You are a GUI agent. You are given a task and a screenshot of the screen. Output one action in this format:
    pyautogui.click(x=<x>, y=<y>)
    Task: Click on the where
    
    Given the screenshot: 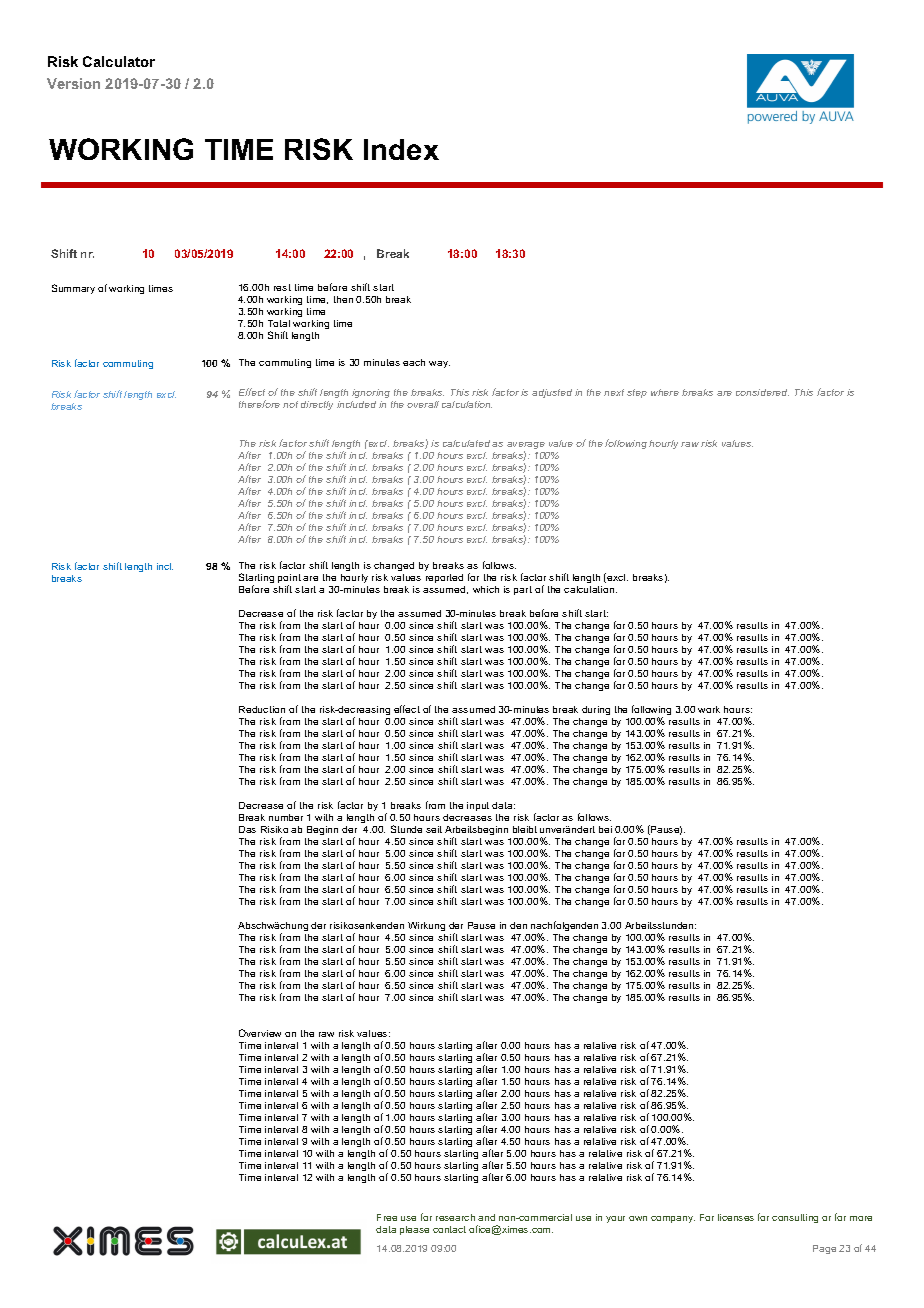 What is the action you would take?
    pyautogui.click(x=665, y=392)
